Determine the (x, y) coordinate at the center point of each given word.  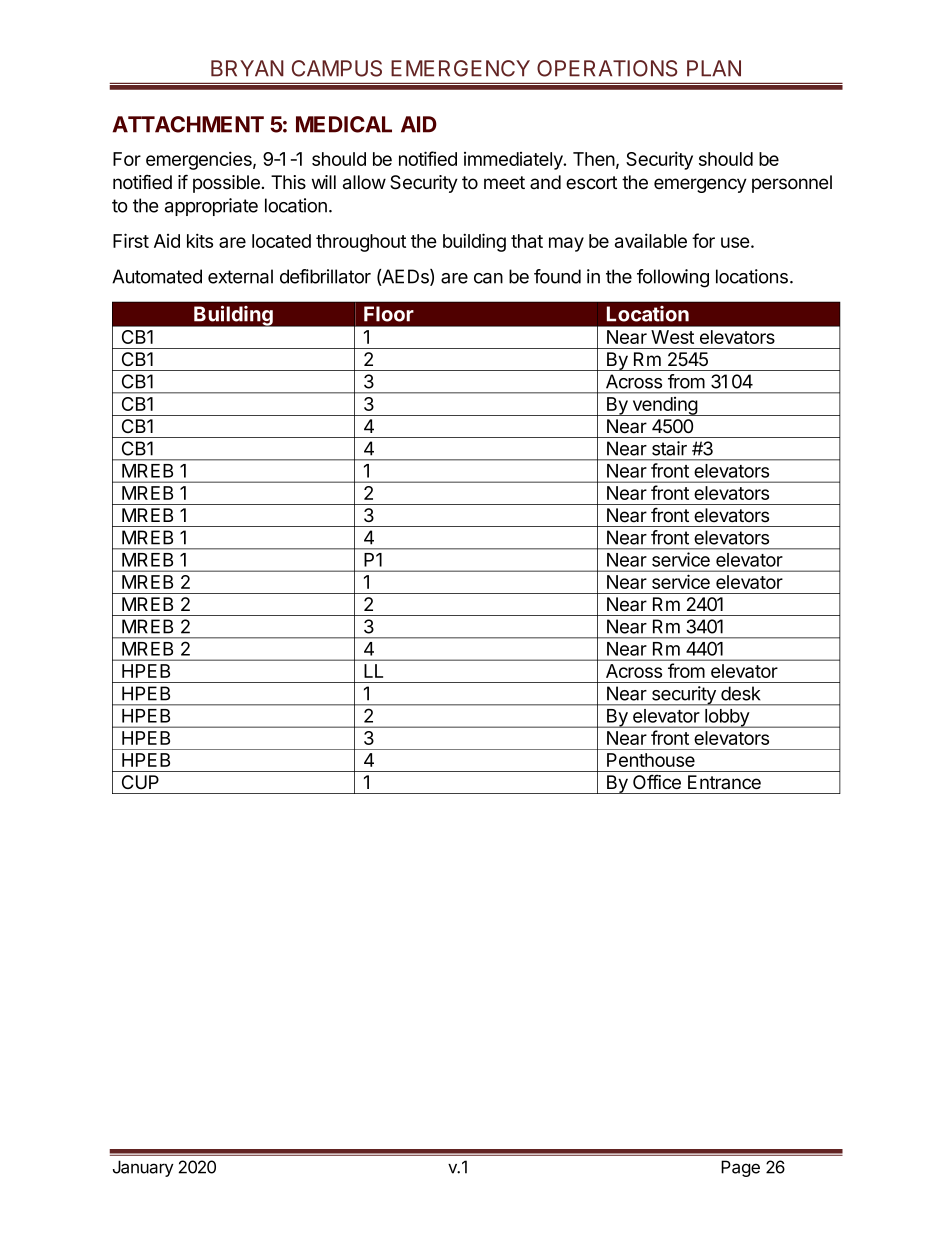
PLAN (714, 68)
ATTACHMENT (188, 124)
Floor (389, 314)
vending (664, 406)
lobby (727, 718)
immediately (514, 161)
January (143, 1168)
